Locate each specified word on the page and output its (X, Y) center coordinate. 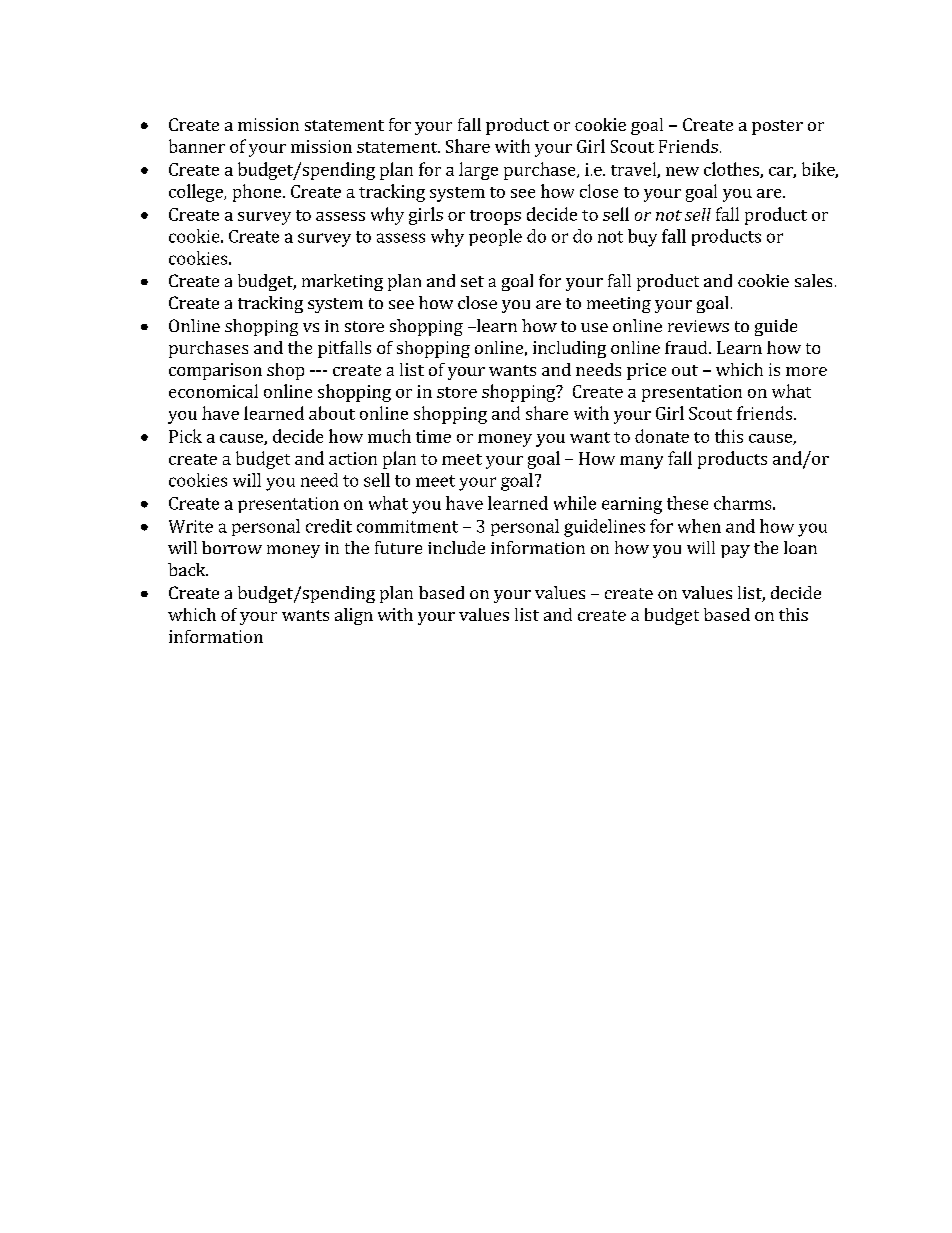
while (575, 503)
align (354, 616)
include (456, 547)
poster (777, 127)
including (569, 349)
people (495, 237)
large (478, 171)
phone (257, 193)
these (687, 503)
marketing (342, 282)
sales (813, 280)
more (806, 371)
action (353, 458)
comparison (215, 371)
